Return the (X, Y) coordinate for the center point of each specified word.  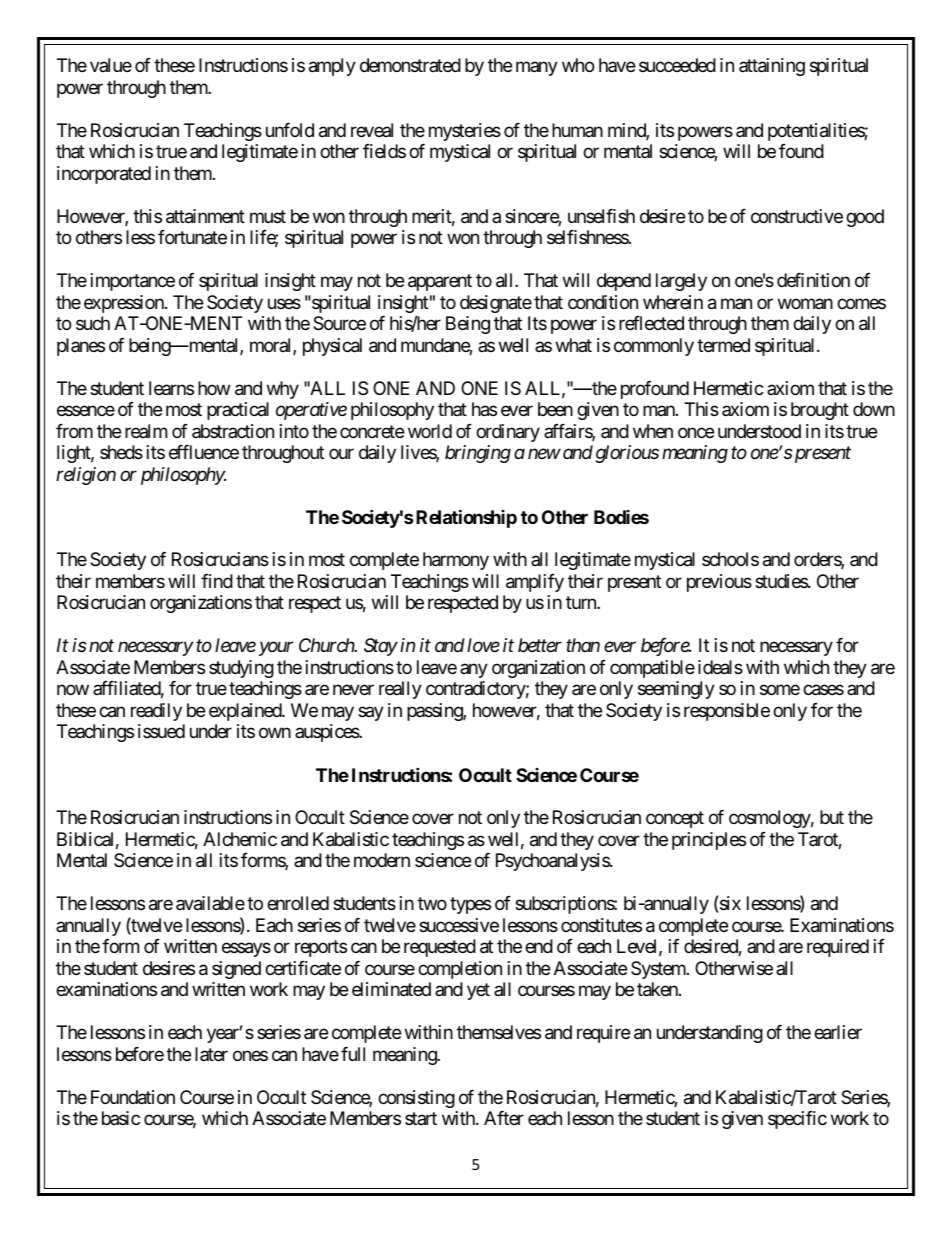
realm (146, 431)
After (504, 1118)
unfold (290, 130)
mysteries (465, 132)
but (832, 817)
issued (161, 731)
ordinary (508, 433)
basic (121, 1118)
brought (820, 411)
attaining (772, 67)
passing (435, 712)
